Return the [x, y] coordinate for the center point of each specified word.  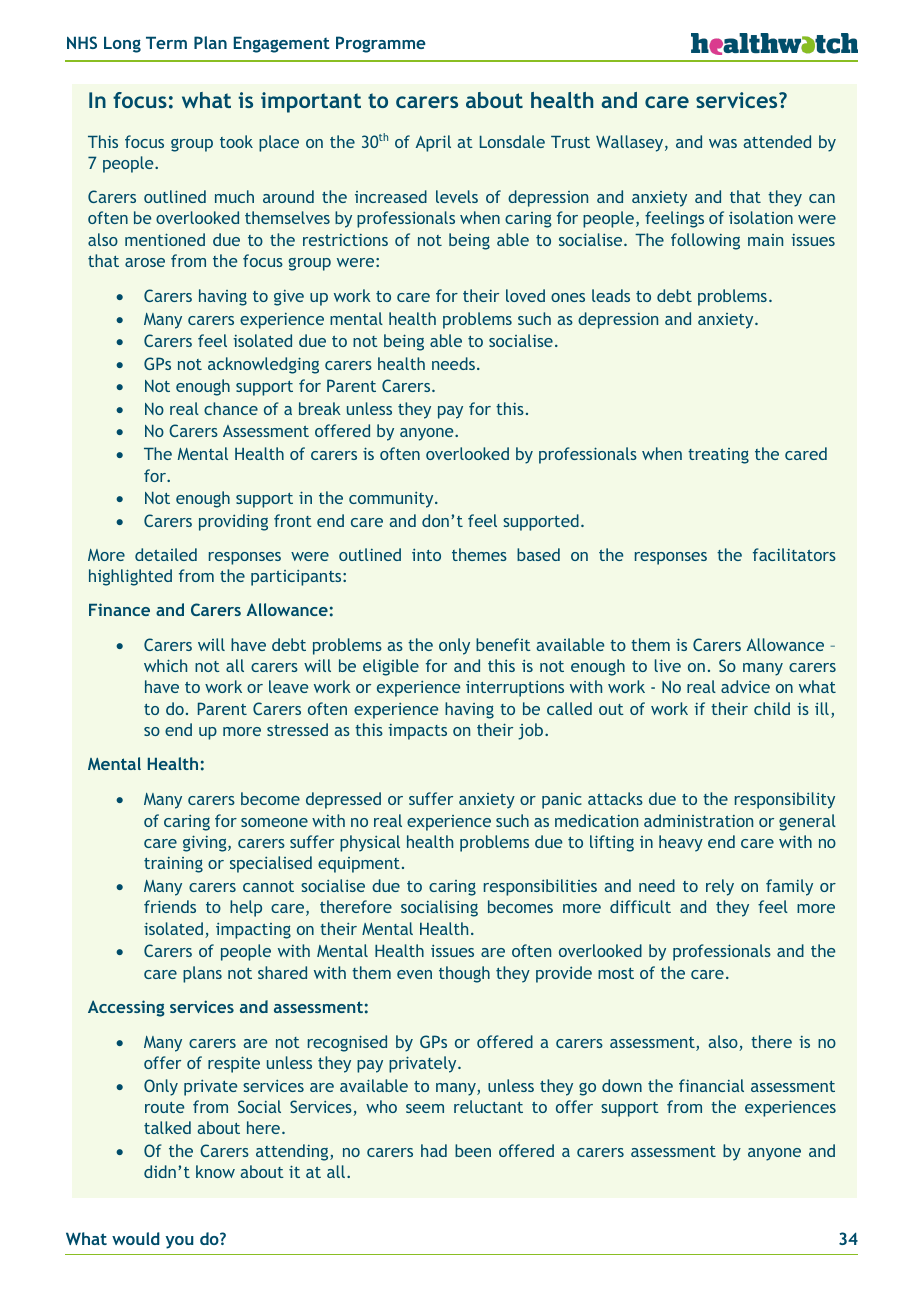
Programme [381, 44]
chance [231, 408]
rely [720, 887]
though [464, 974]
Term [166, 42]
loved [525, 295]
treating [718, 456]
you [179, 1242]
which [165, 665]
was [723, 143]
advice [745, 686]
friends [170, 906]
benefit [503, 644]
